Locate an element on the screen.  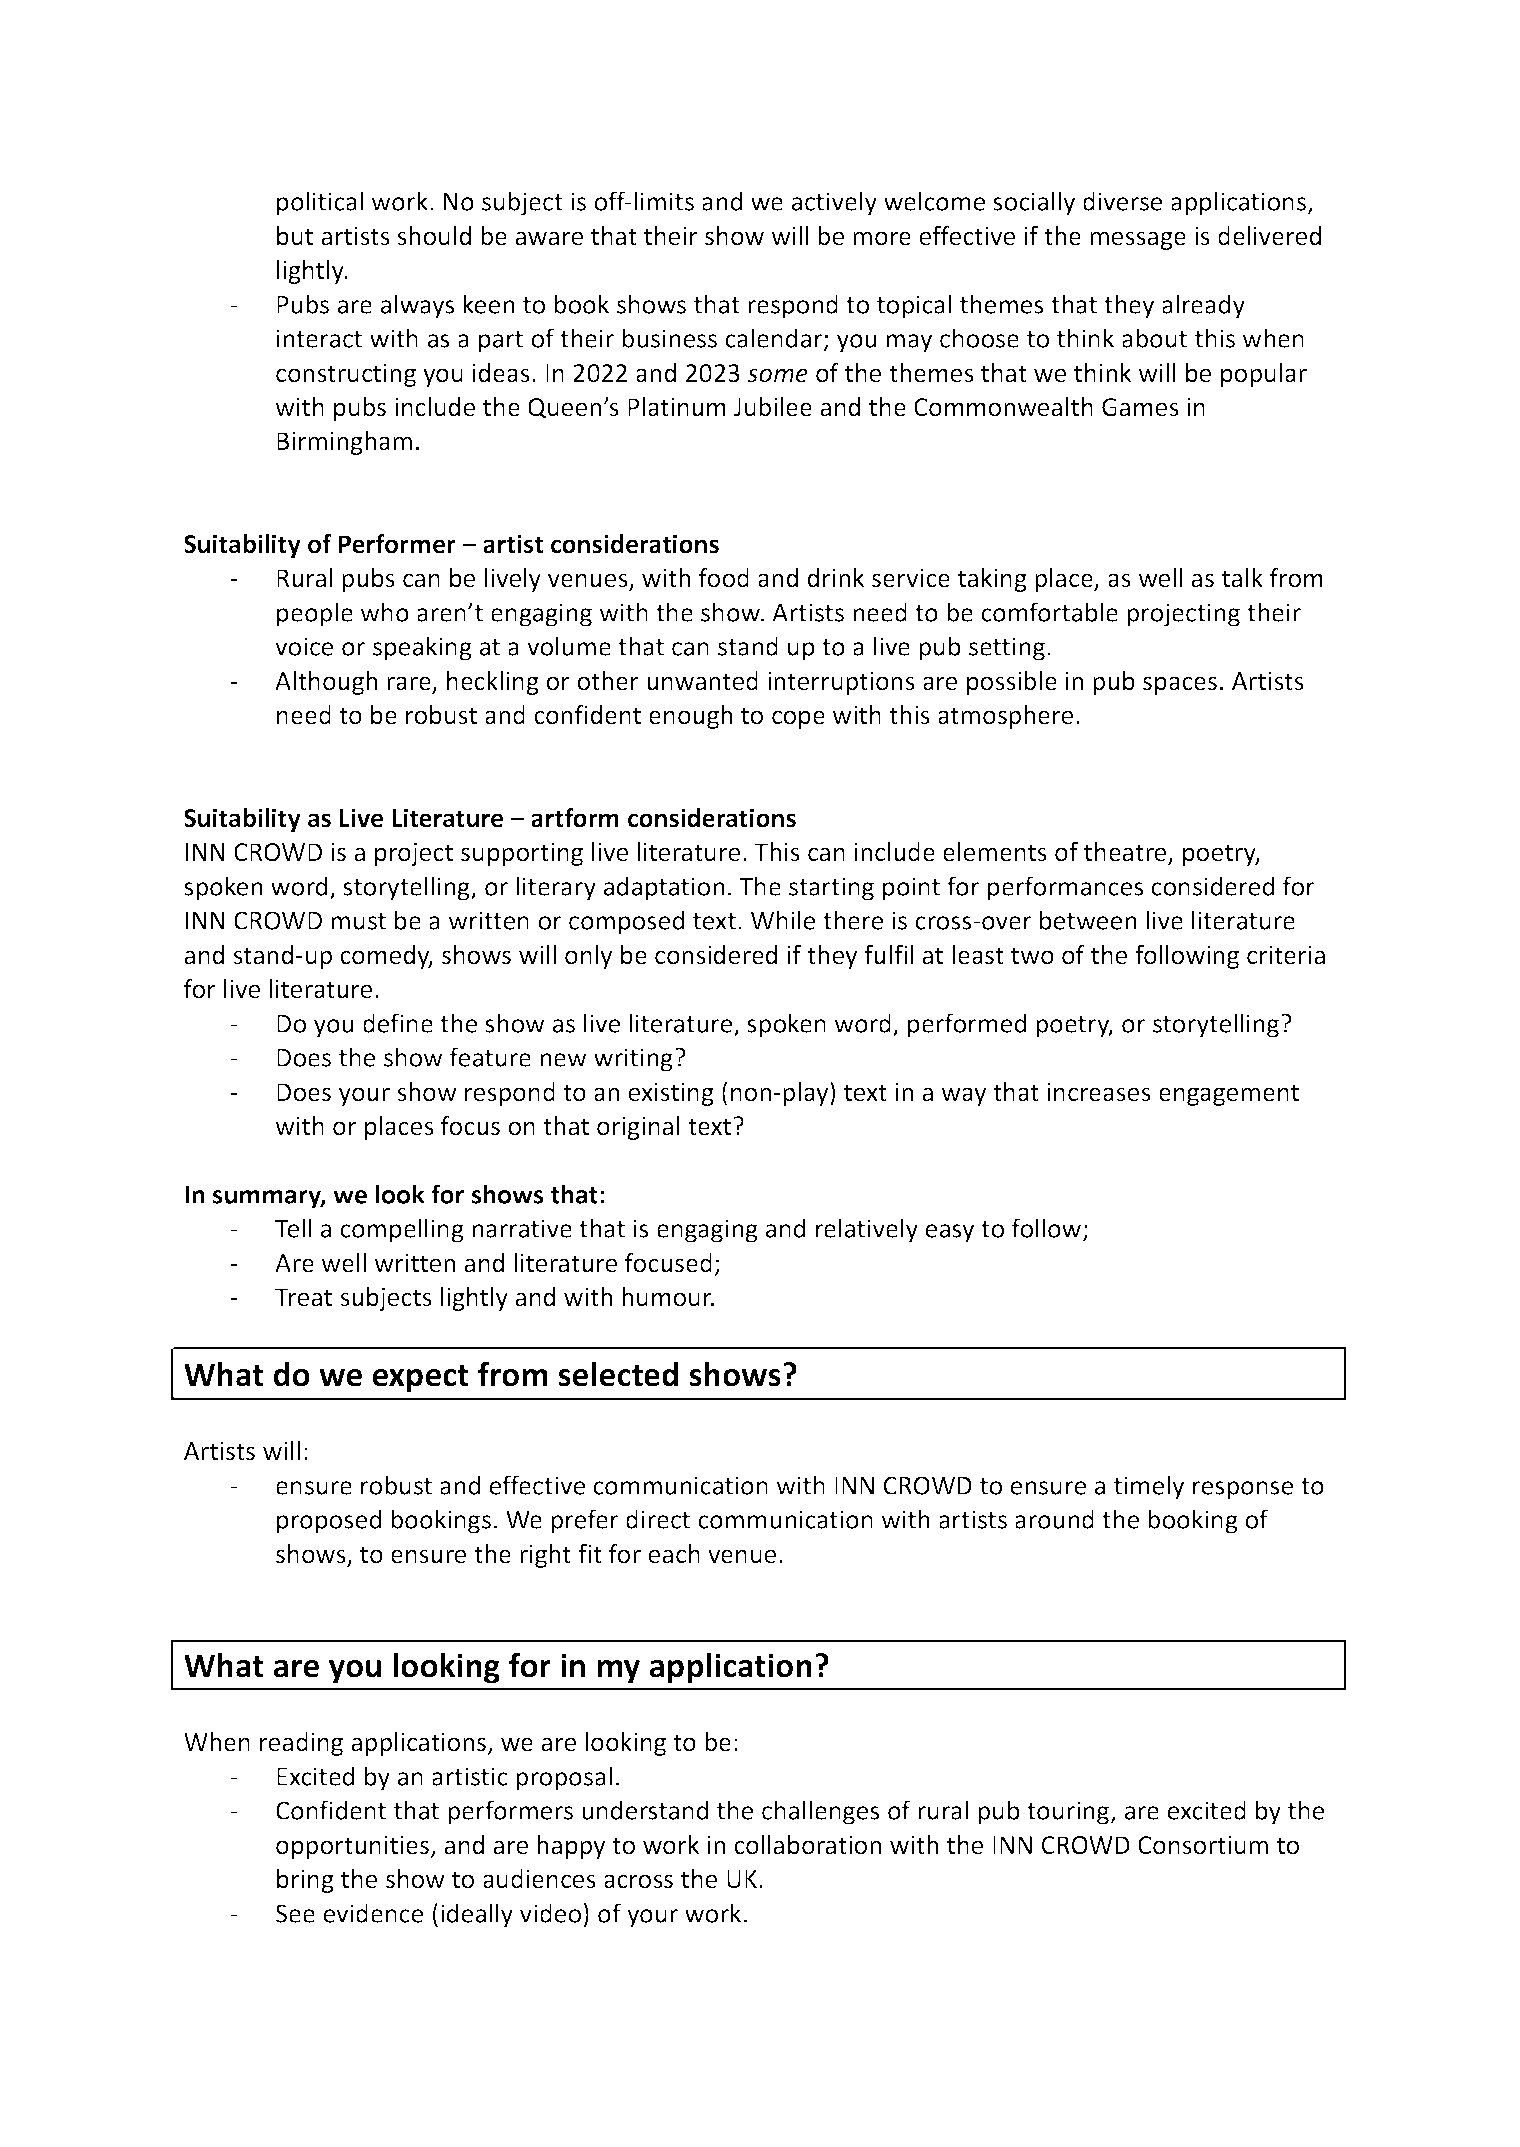
actively is located at coordinates (834, 203).
